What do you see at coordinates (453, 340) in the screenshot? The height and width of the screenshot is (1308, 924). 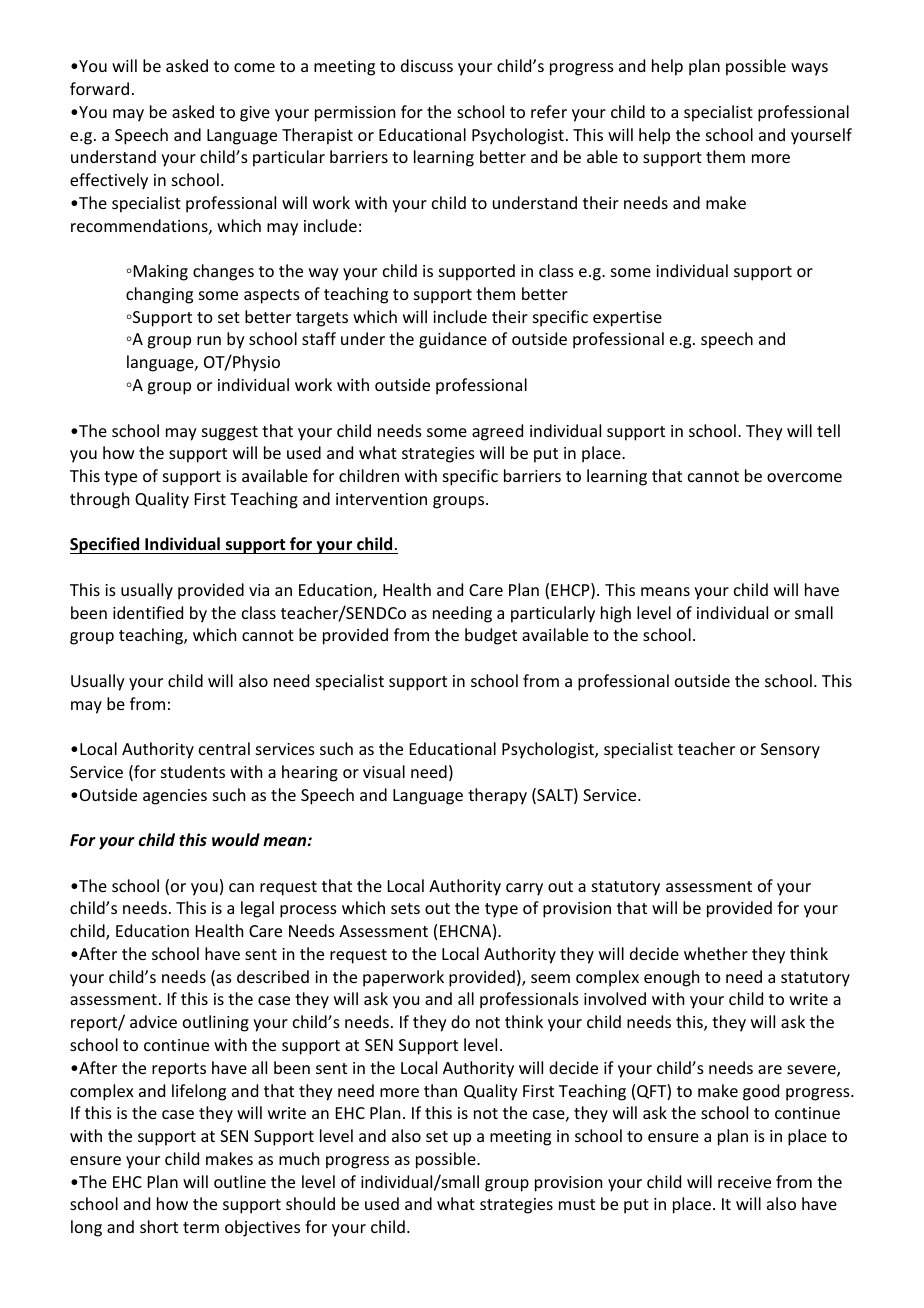 I see `guidance` at bounding box center [453, 340].
